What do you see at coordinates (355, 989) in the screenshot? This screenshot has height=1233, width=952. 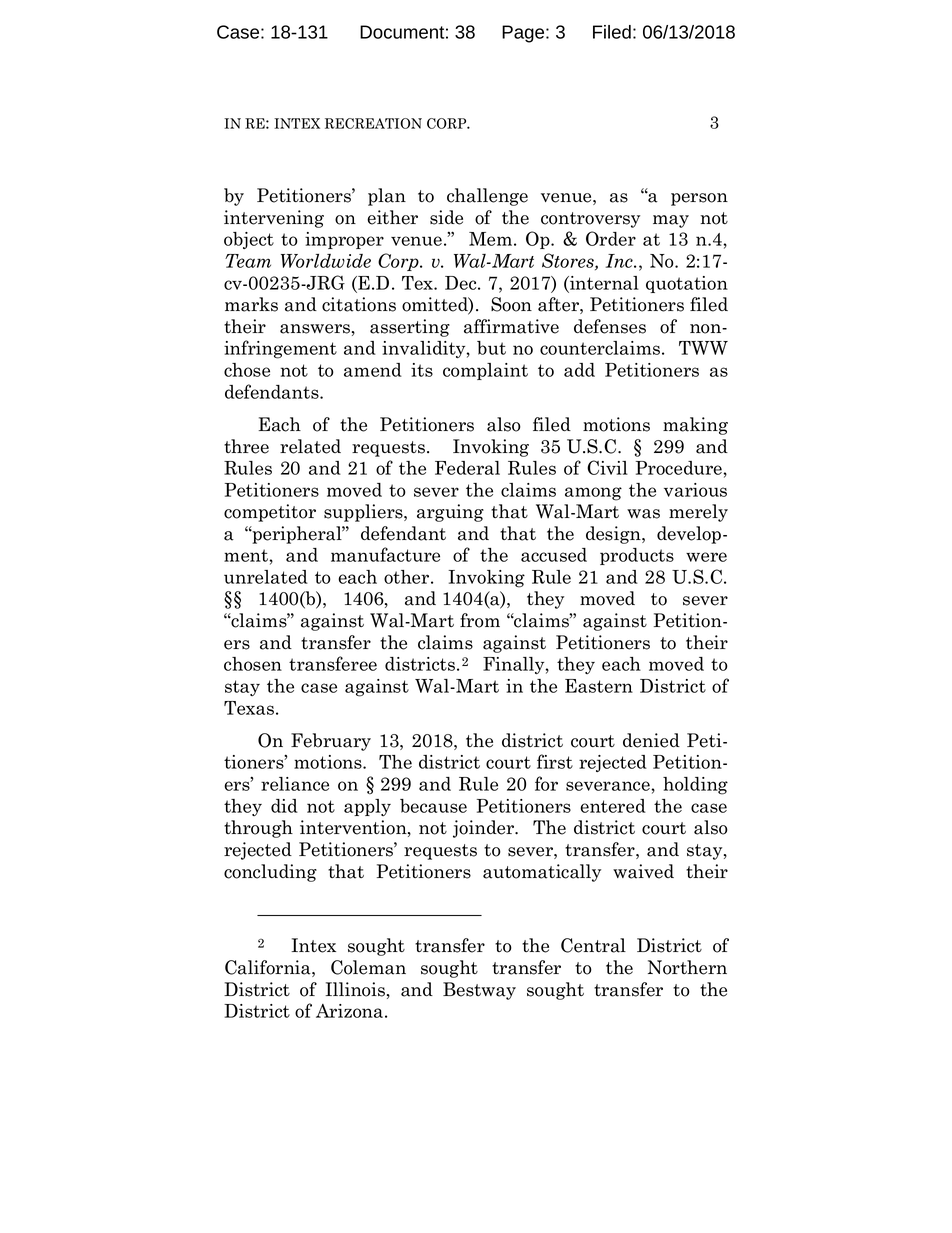 I see `Illinois` at bounding box center [355, 989].
